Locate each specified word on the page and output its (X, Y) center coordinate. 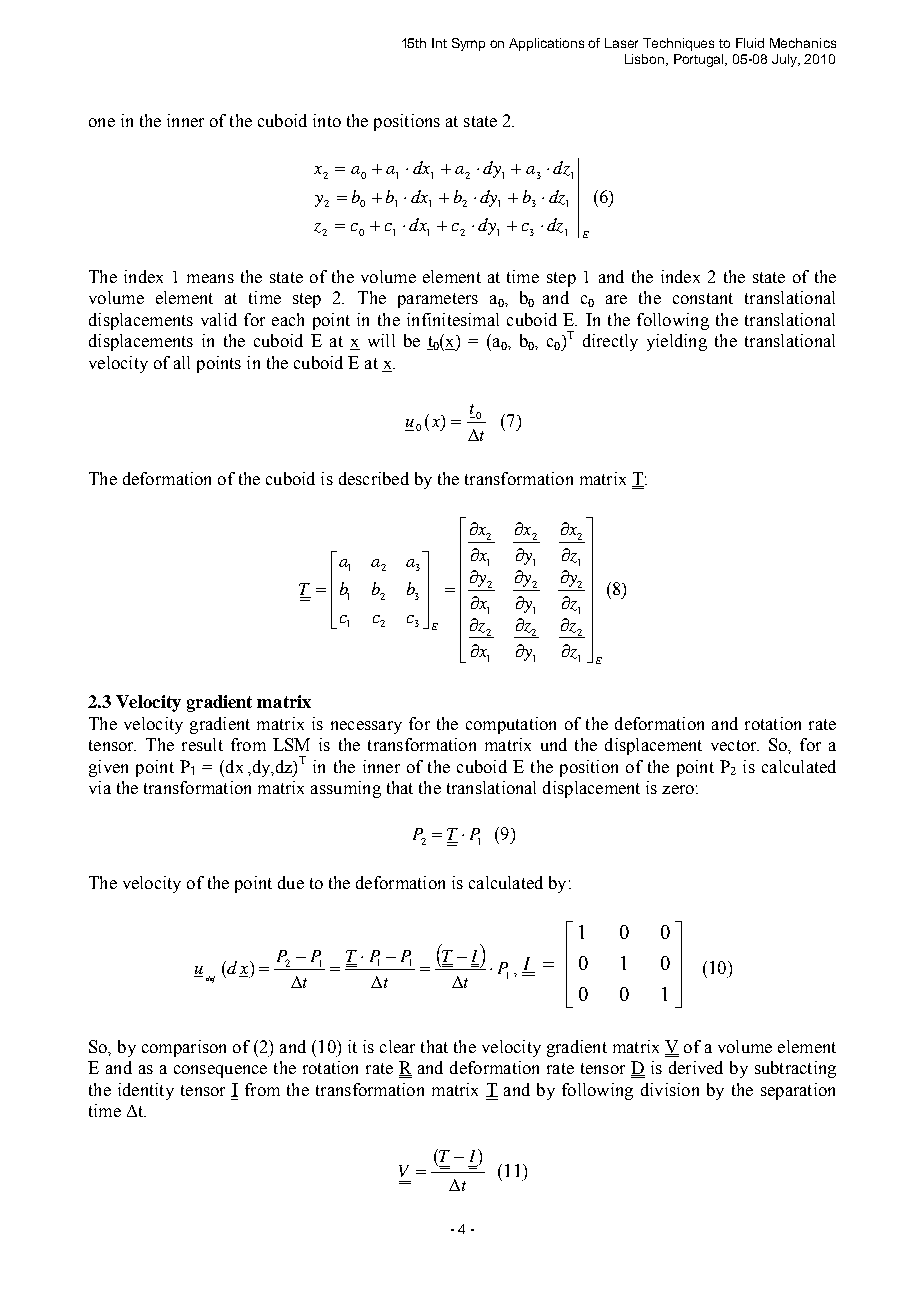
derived (696, 1067)
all (182, 362)
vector (735, 745)
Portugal (700, 60)
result (202, 744)
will (381, 340)
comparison (184, 1048)
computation (511, 725)
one (102, 122)
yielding (677, 342)
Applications (546, 44)
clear (397, 1046)
